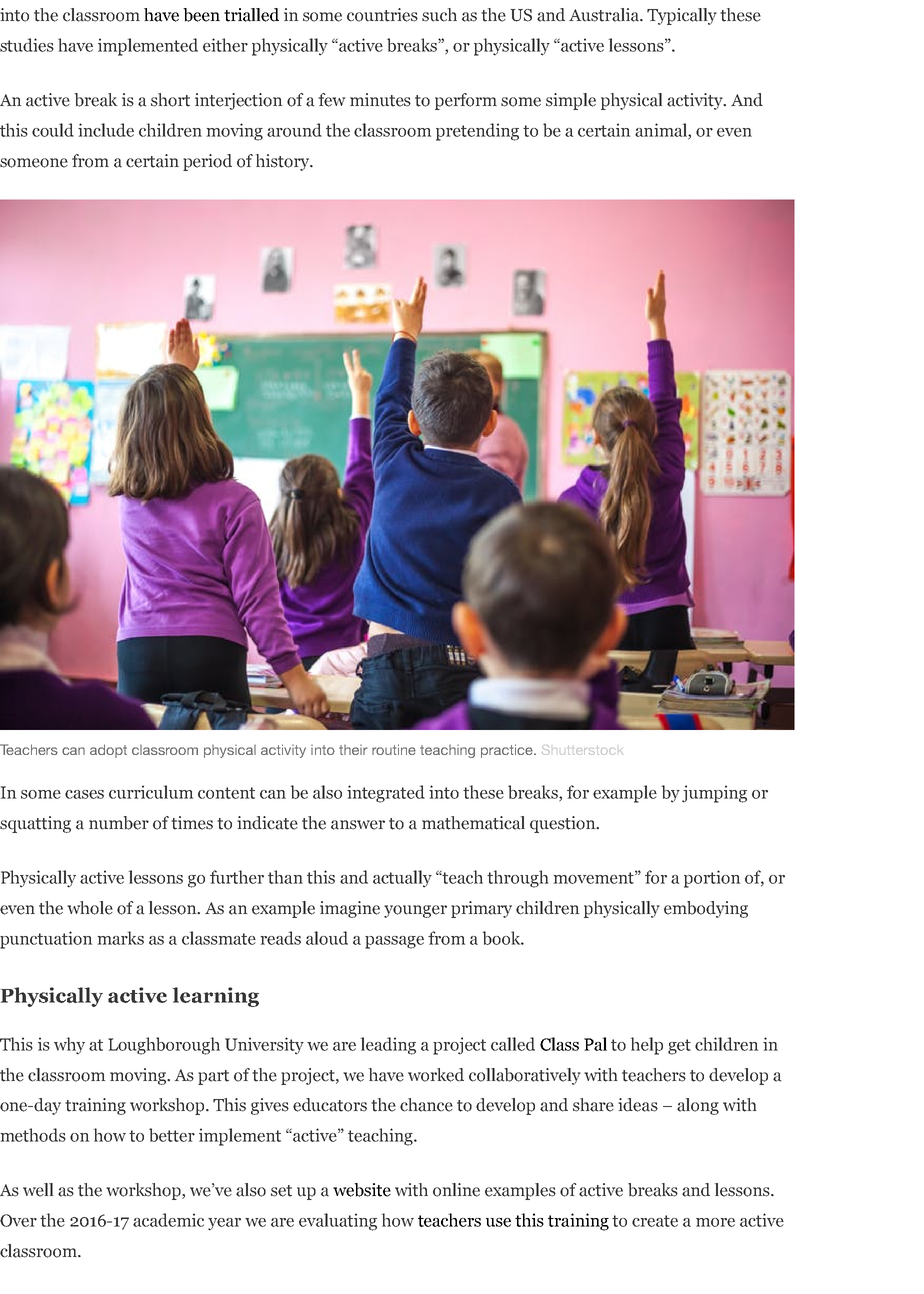 This page has width=924, height=1294. Describe the element at coordinates (168, 1220) in the page. I see `academic` at that location.
